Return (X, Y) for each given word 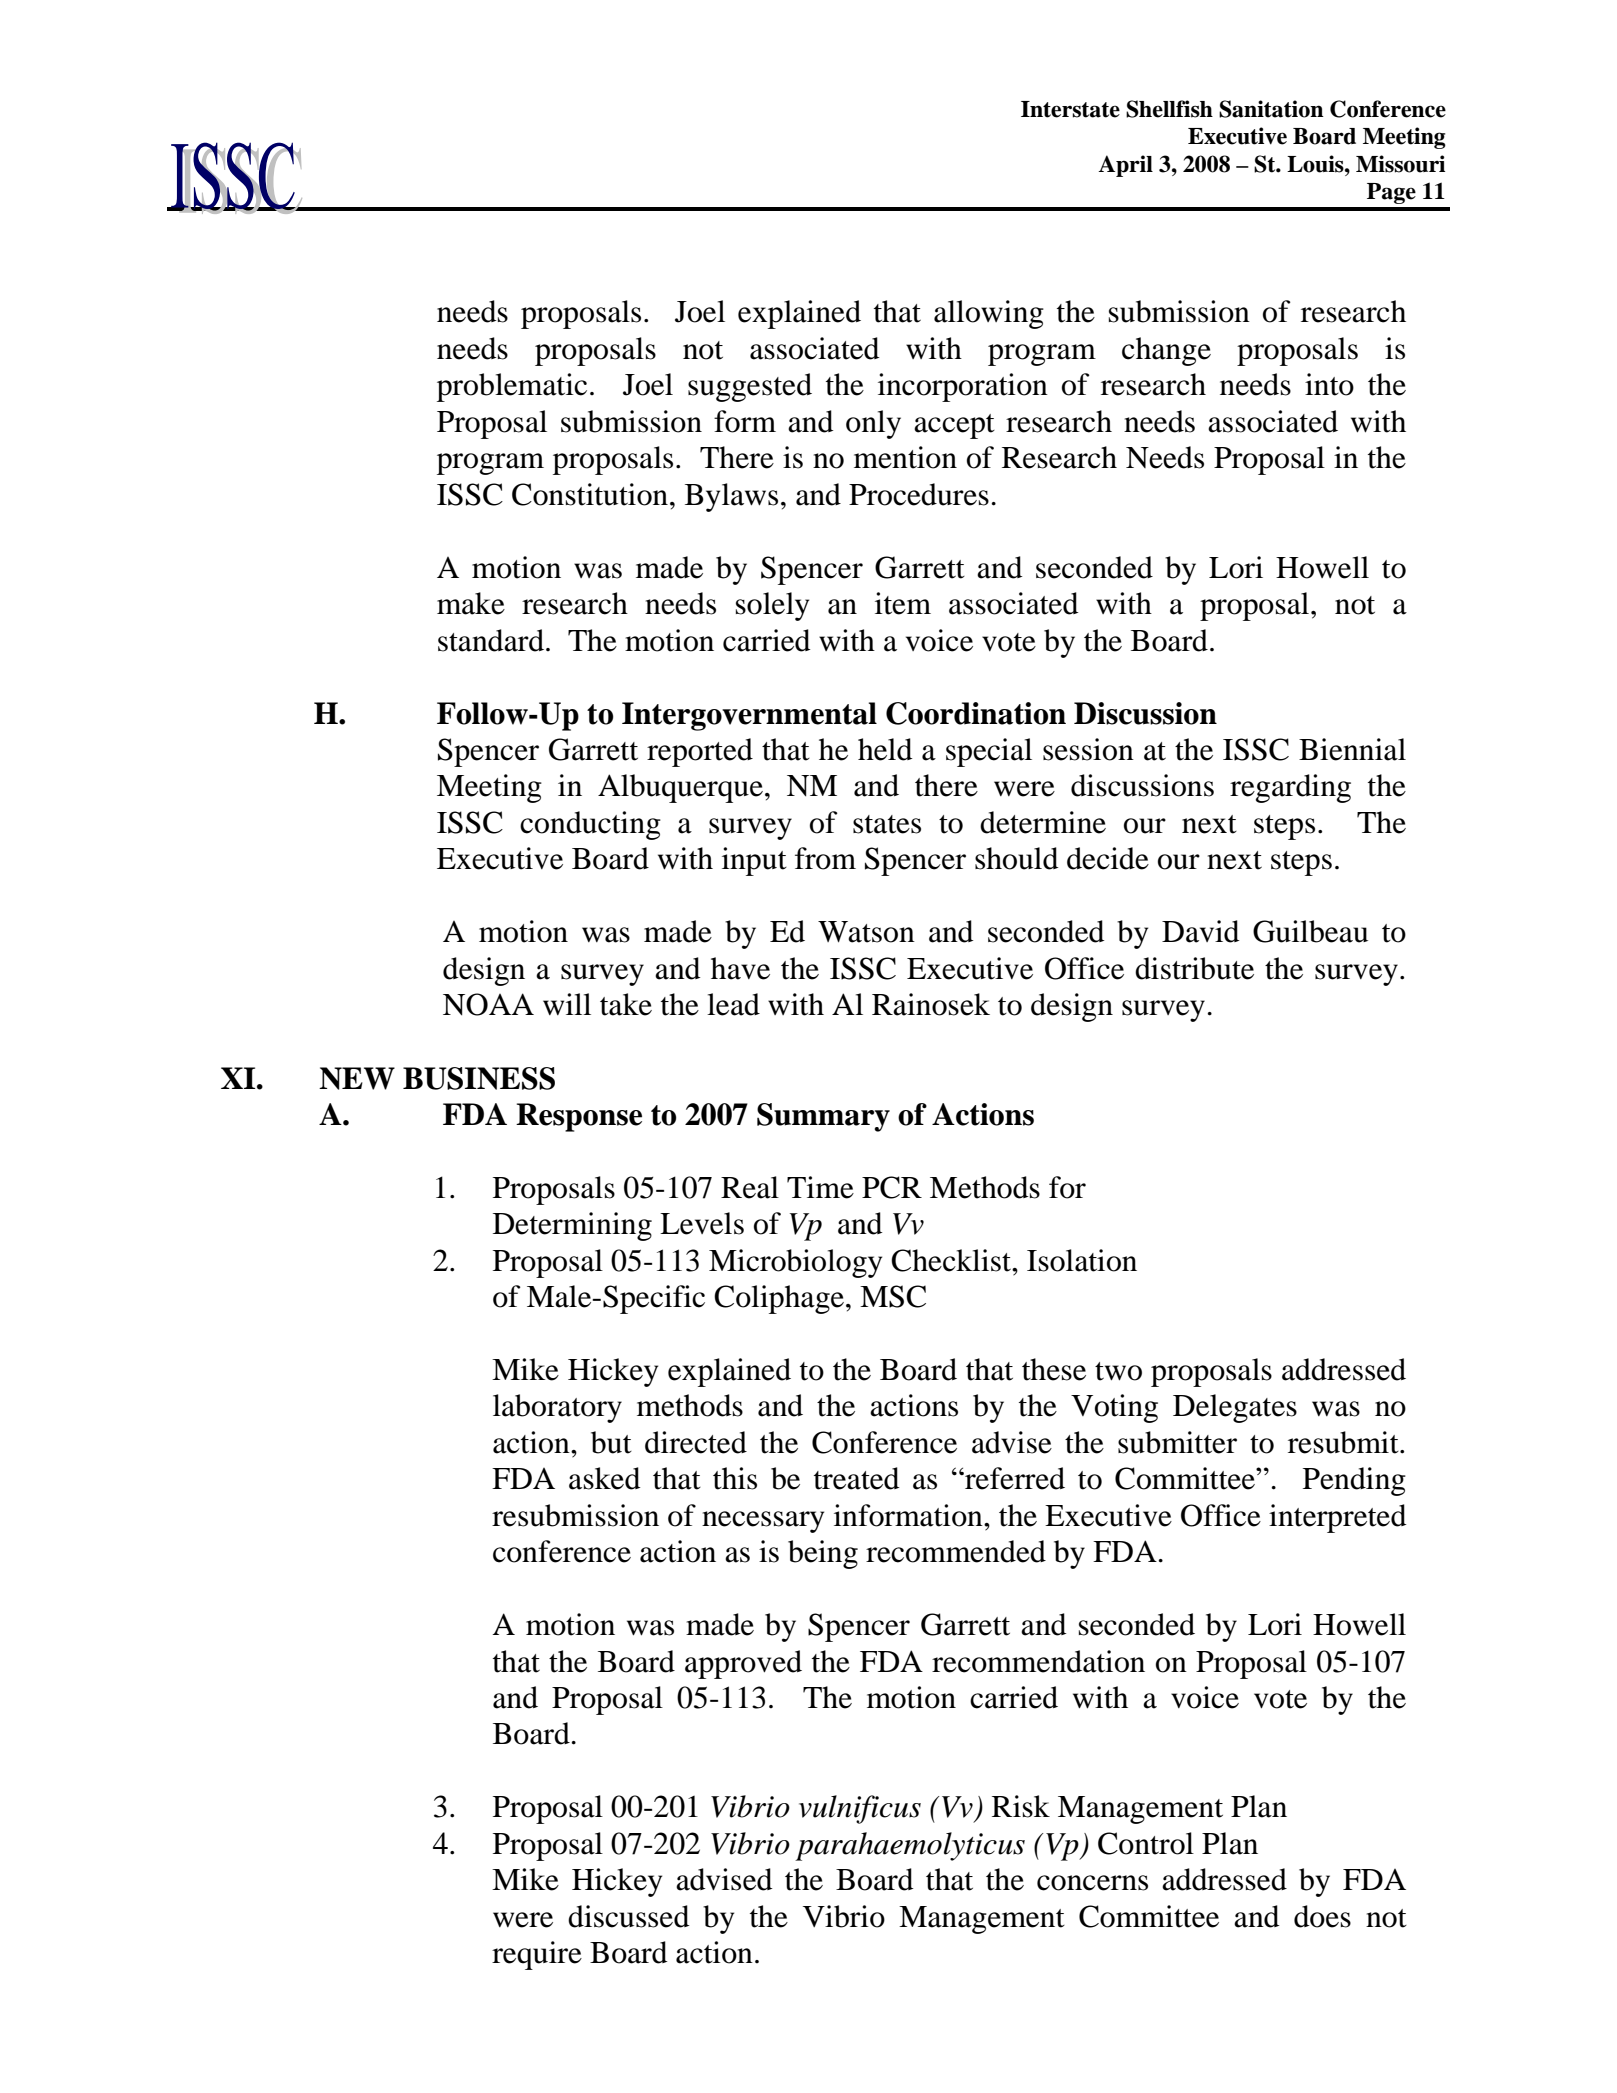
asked (604, 1478)
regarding (1290, 788)
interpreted (1337, 1518)
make (471, 603)
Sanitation (1271, 109)
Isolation (1082, 1260)
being (823, 1554)
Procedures (919, 494)
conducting (590, 825)
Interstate (1070, 109)
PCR (892, 1187)
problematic (512, 387)
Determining (572, 1226)
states (887, 824)
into (1329, 384)
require (537, 1955)
